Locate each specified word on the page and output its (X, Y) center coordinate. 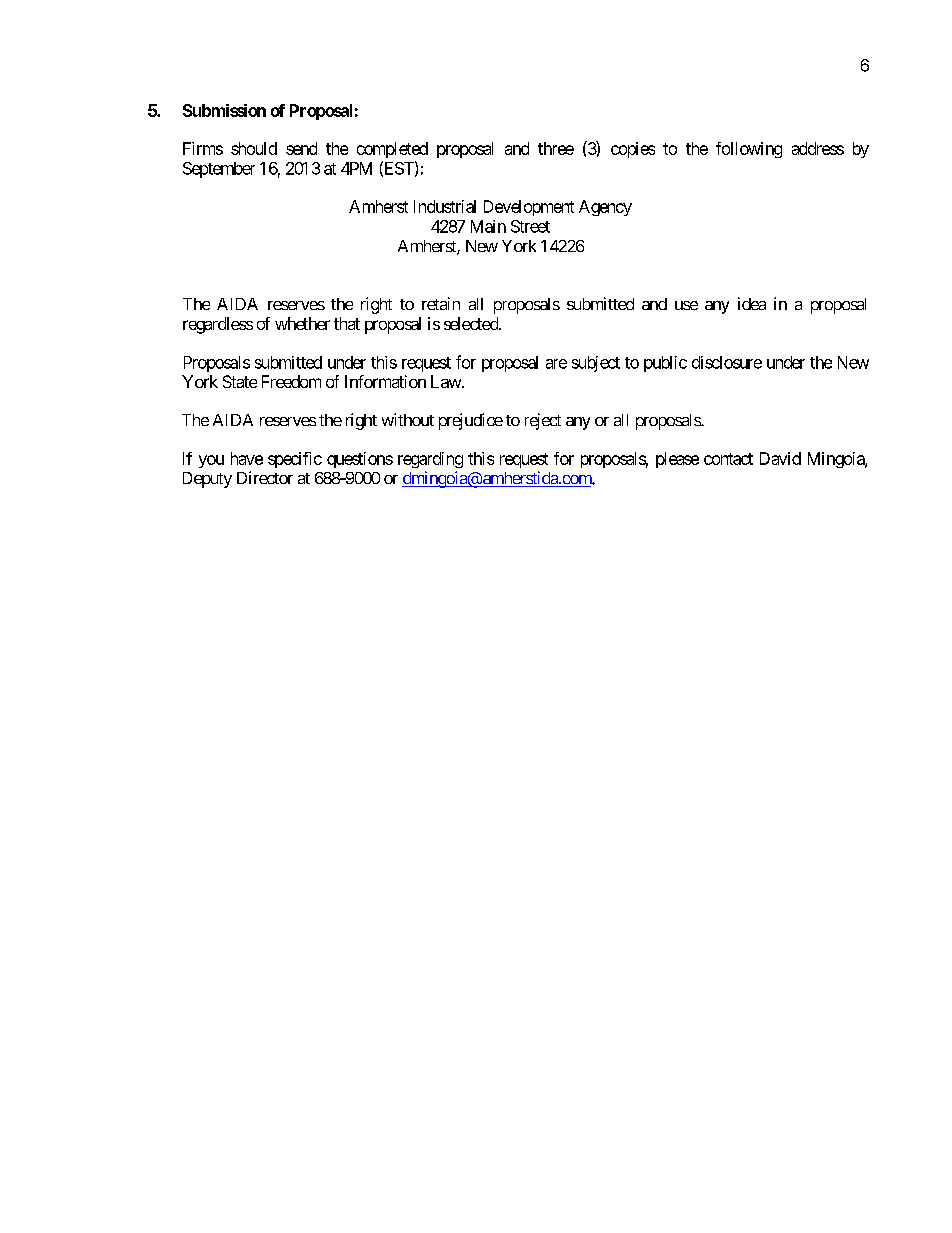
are (556, 364)
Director (265, 477)
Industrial (445, 206)
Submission (224, 110)
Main (488, 226)
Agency (605, 208)
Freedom (291, 381)
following (749, 150)
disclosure (727, 362)
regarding (430, 460)
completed (392, 150)
